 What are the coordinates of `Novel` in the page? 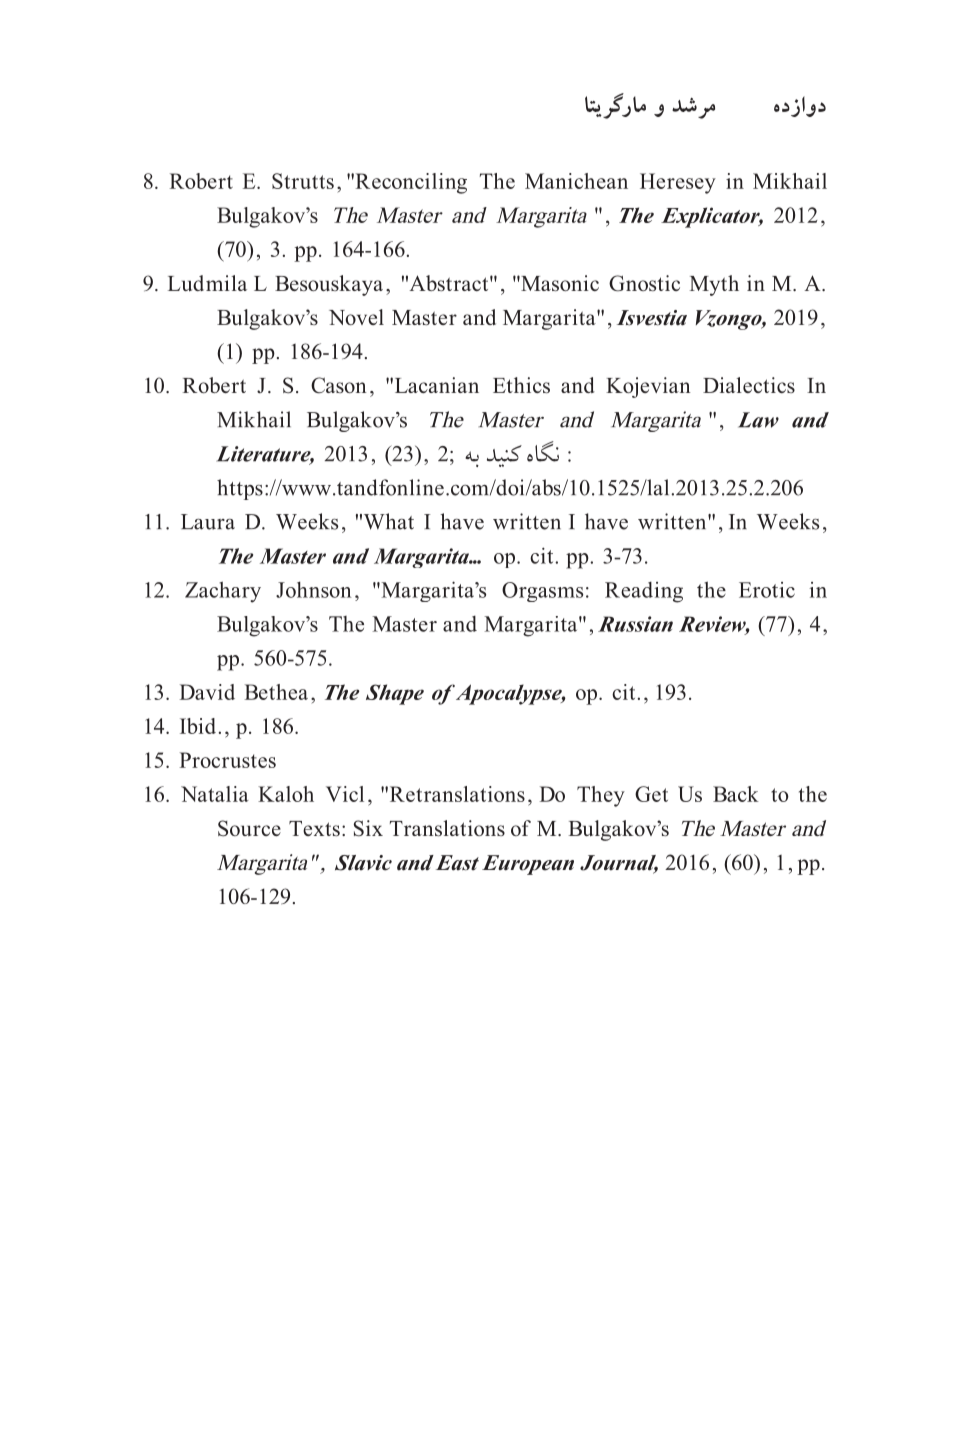 It's located at (356, 317).
